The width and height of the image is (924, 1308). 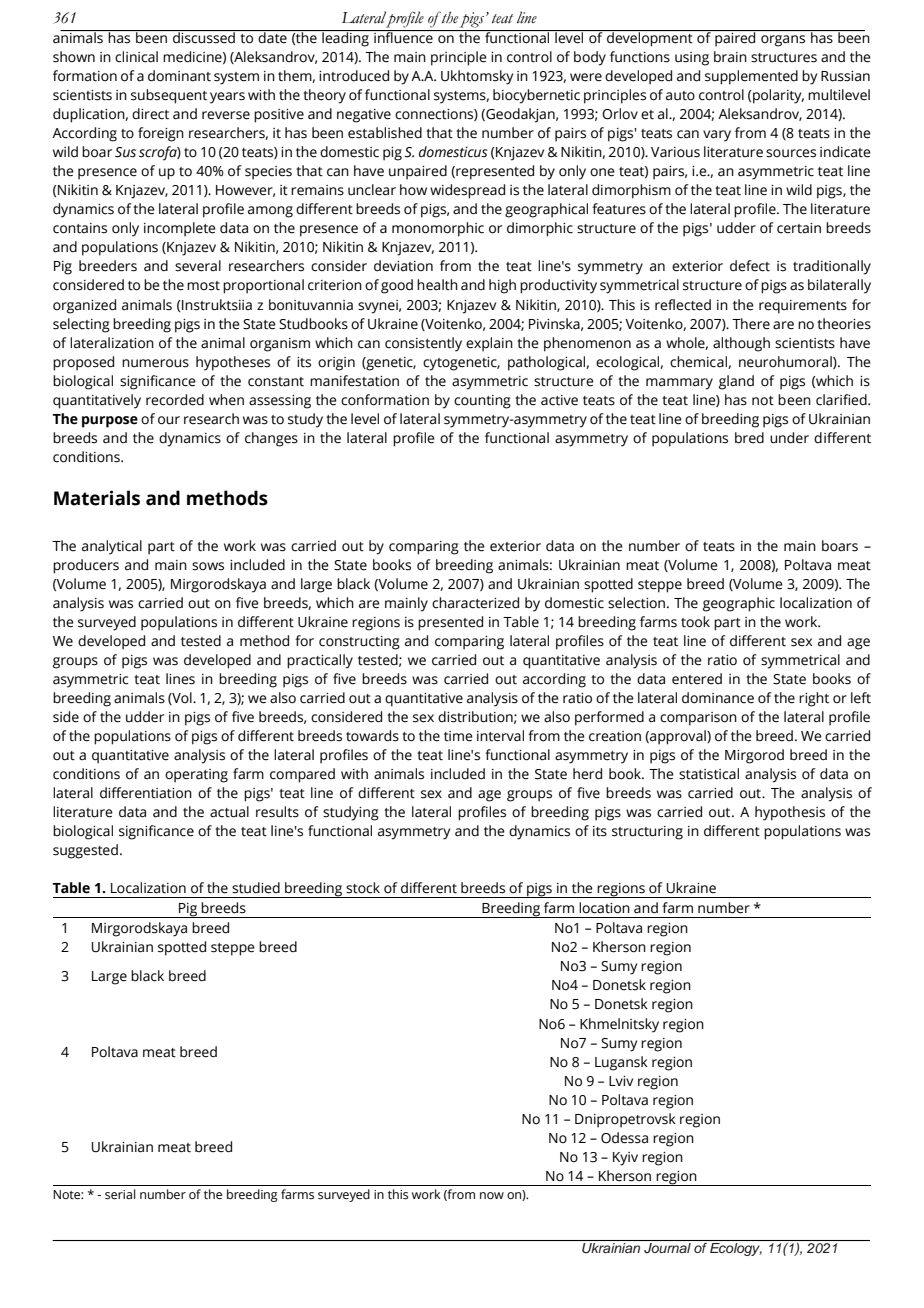 What do you see at coordinates (403, 37) in the image?
I see `influence` at bounding box center [403, 37].
